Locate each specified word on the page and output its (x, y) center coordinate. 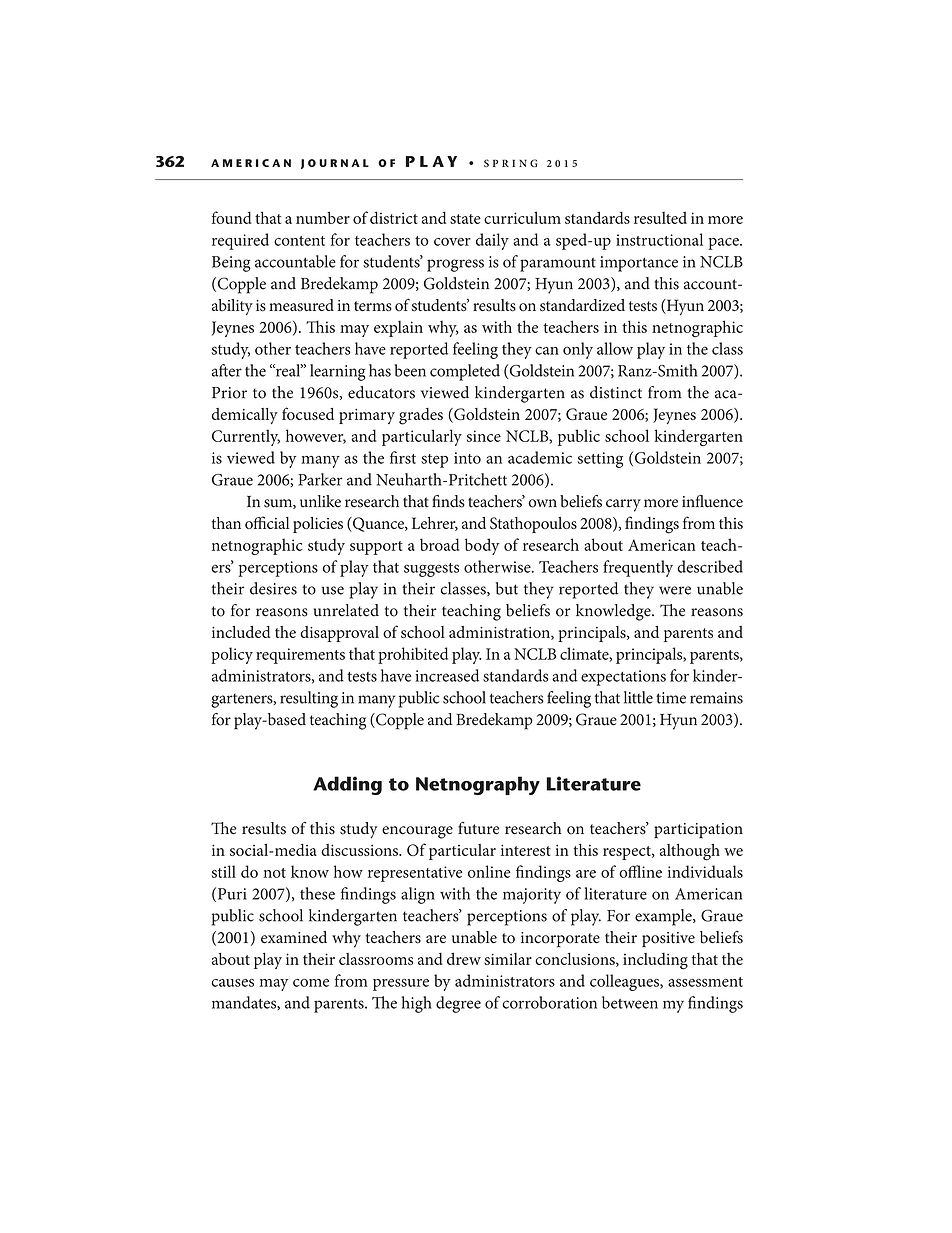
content (299, 241)
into (467, 458)
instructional (659, 239)
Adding (347, 785)
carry (623, 505)
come (311, 983)
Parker (320, 479)
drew (464, 958)
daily (492, 241)
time (671, 698)
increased (447, 675)
